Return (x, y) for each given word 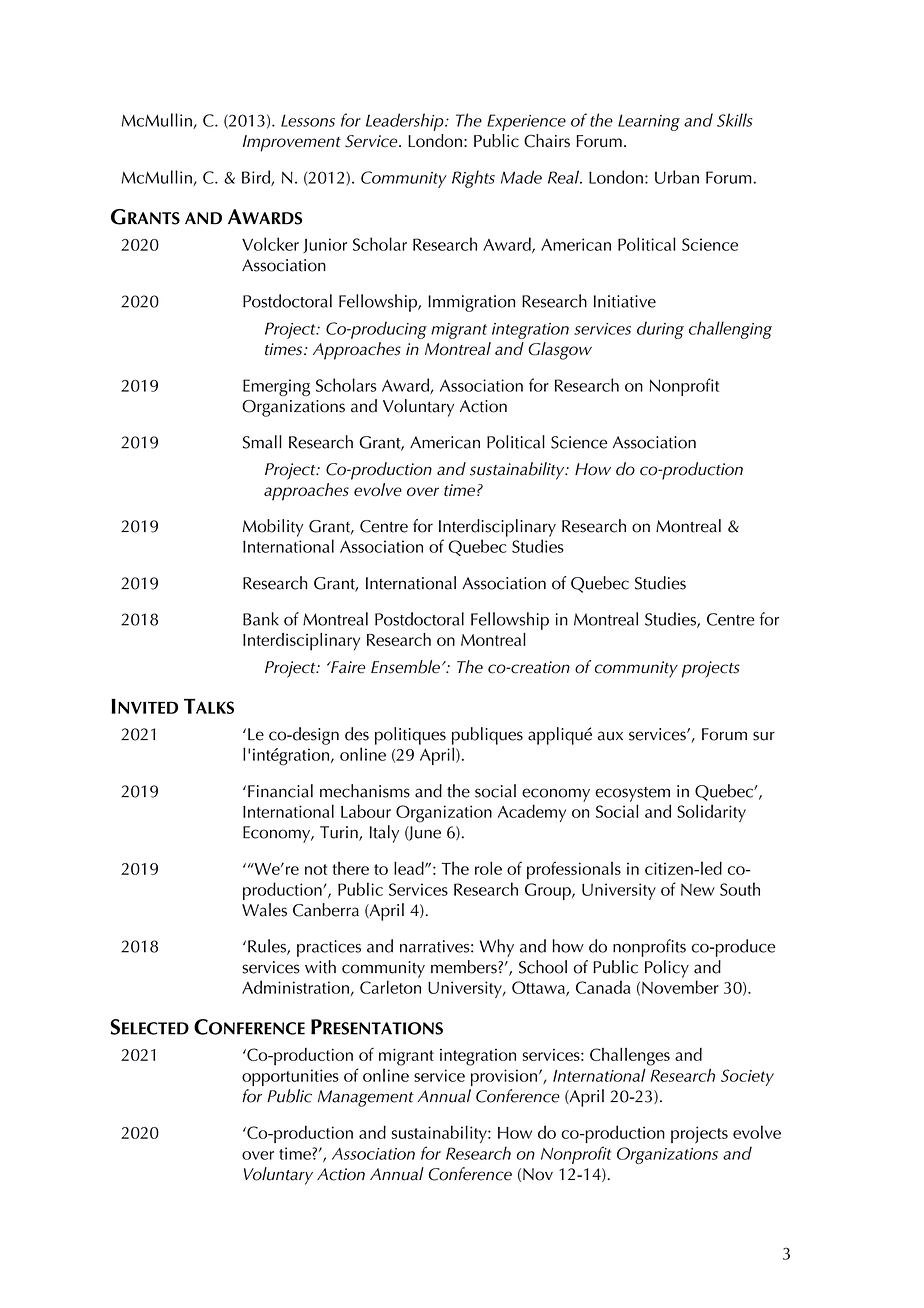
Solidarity (711, 813)
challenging (730, 330)
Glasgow (560, 351)
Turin (340, 833)
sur (764, 736)
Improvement (292, 143)
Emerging (276, 387)
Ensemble (405, 667)
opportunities (290, 1077)
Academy (532, 813)
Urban (677, 177)
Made (521, 177)
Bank (261, 619)
